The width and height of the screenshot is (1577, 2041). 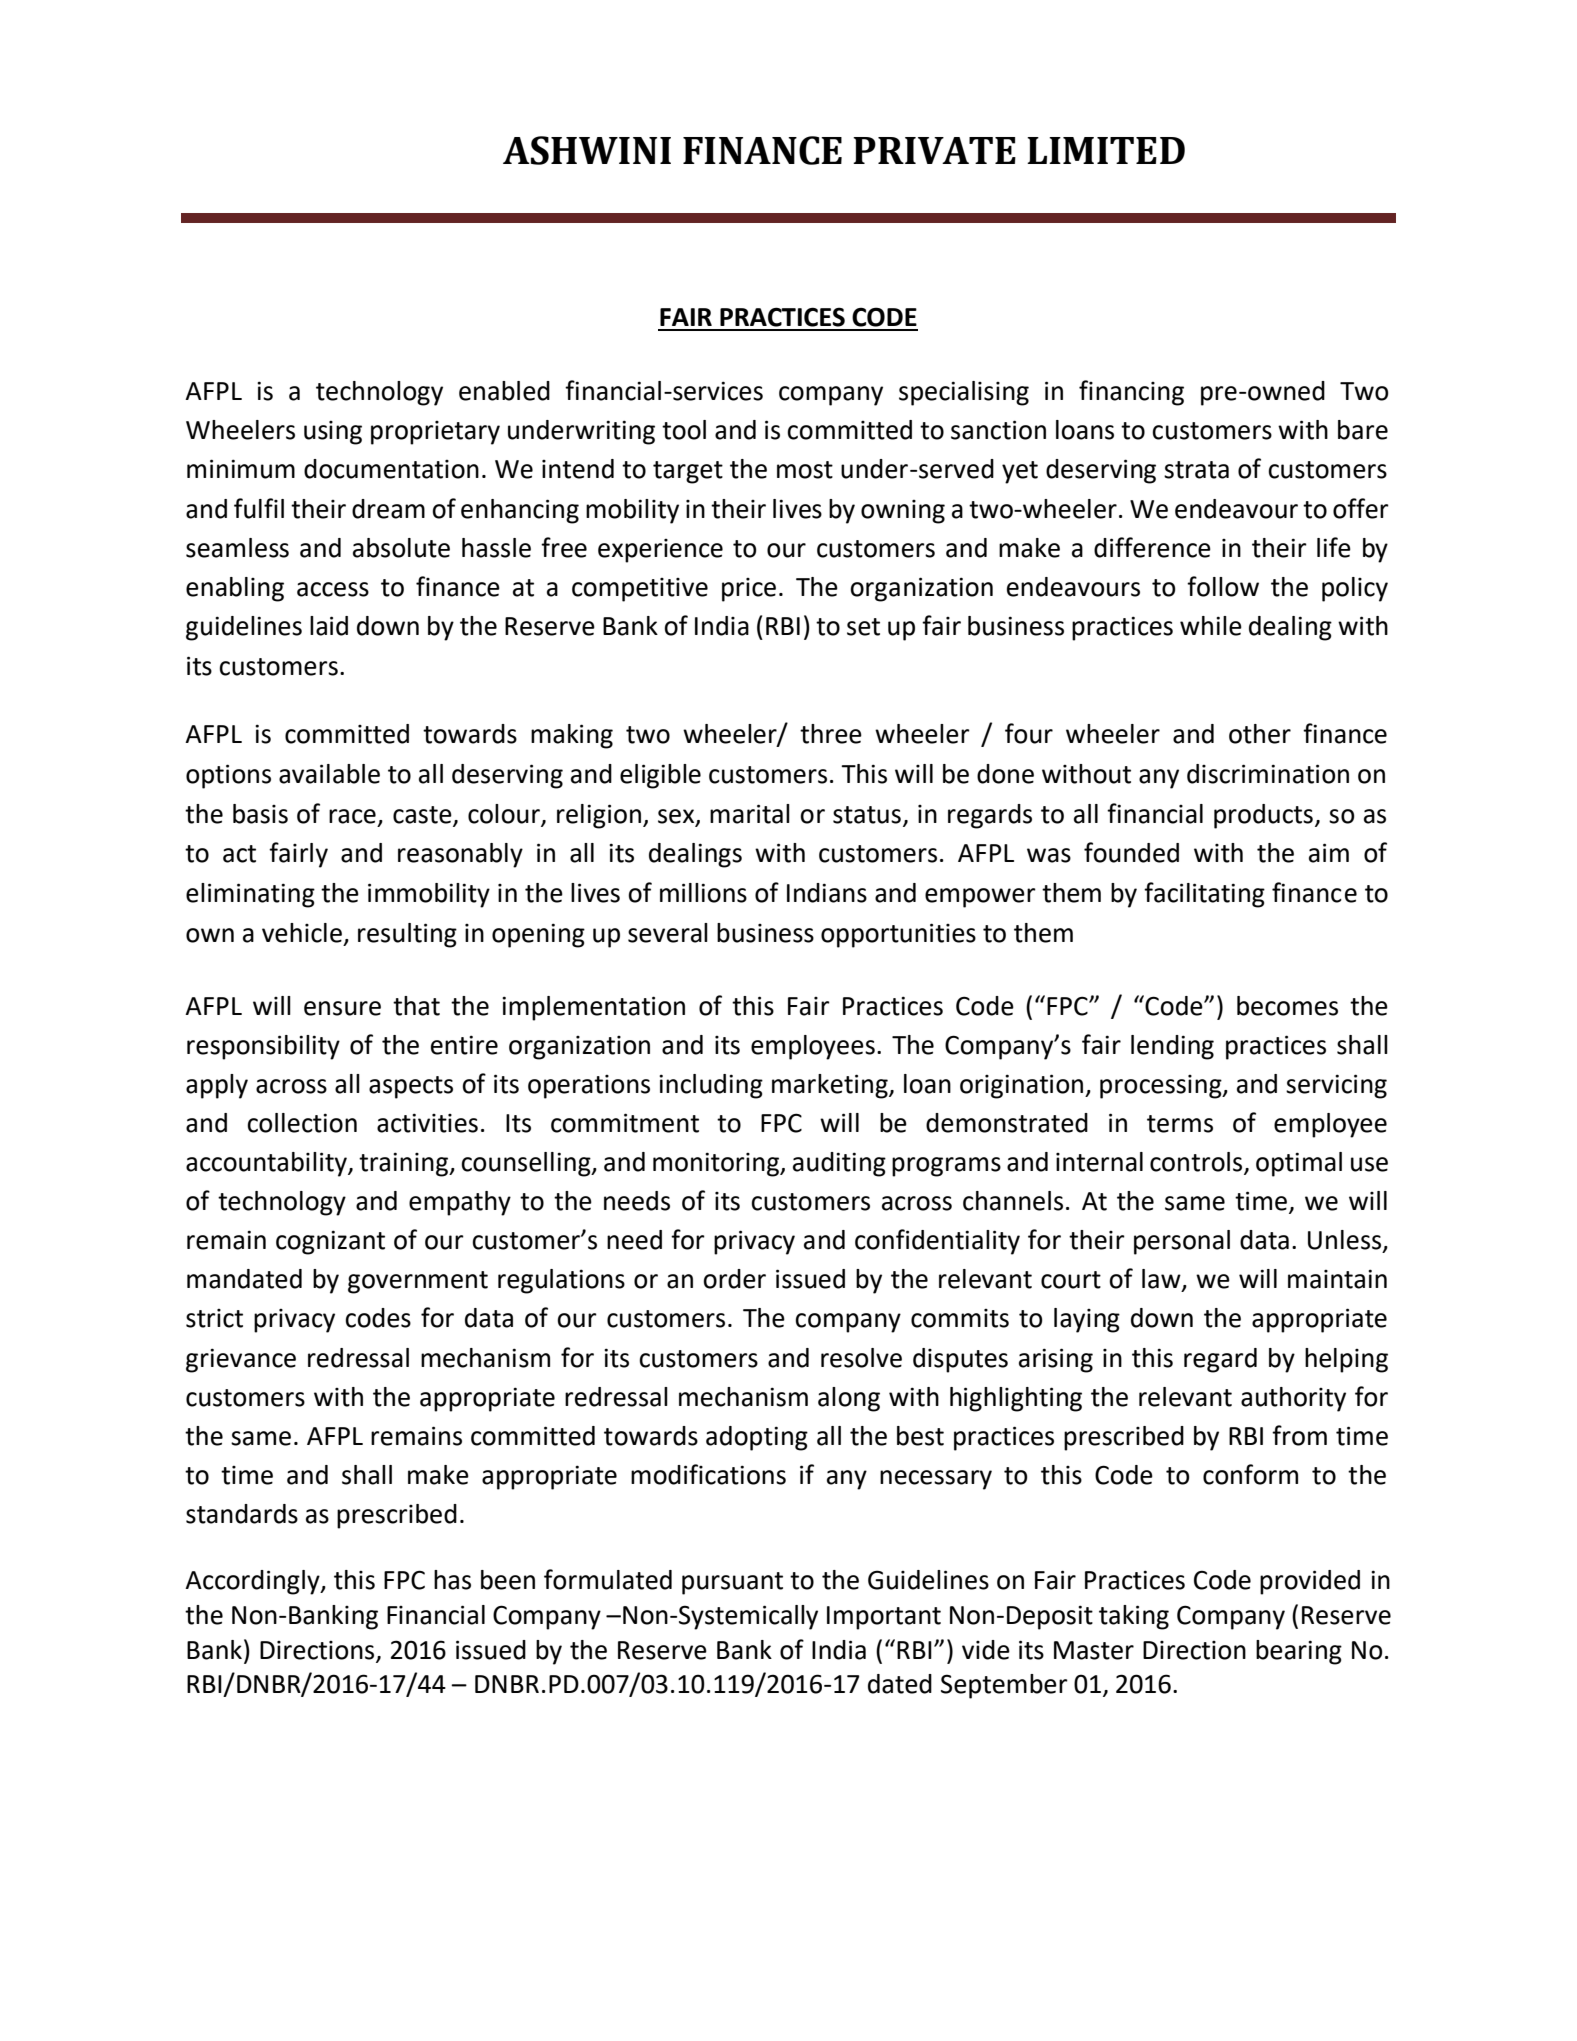 What do you see at coordinates (329, 626) in the screenshot?
I see `laid` at bounding box center [329, 626].
